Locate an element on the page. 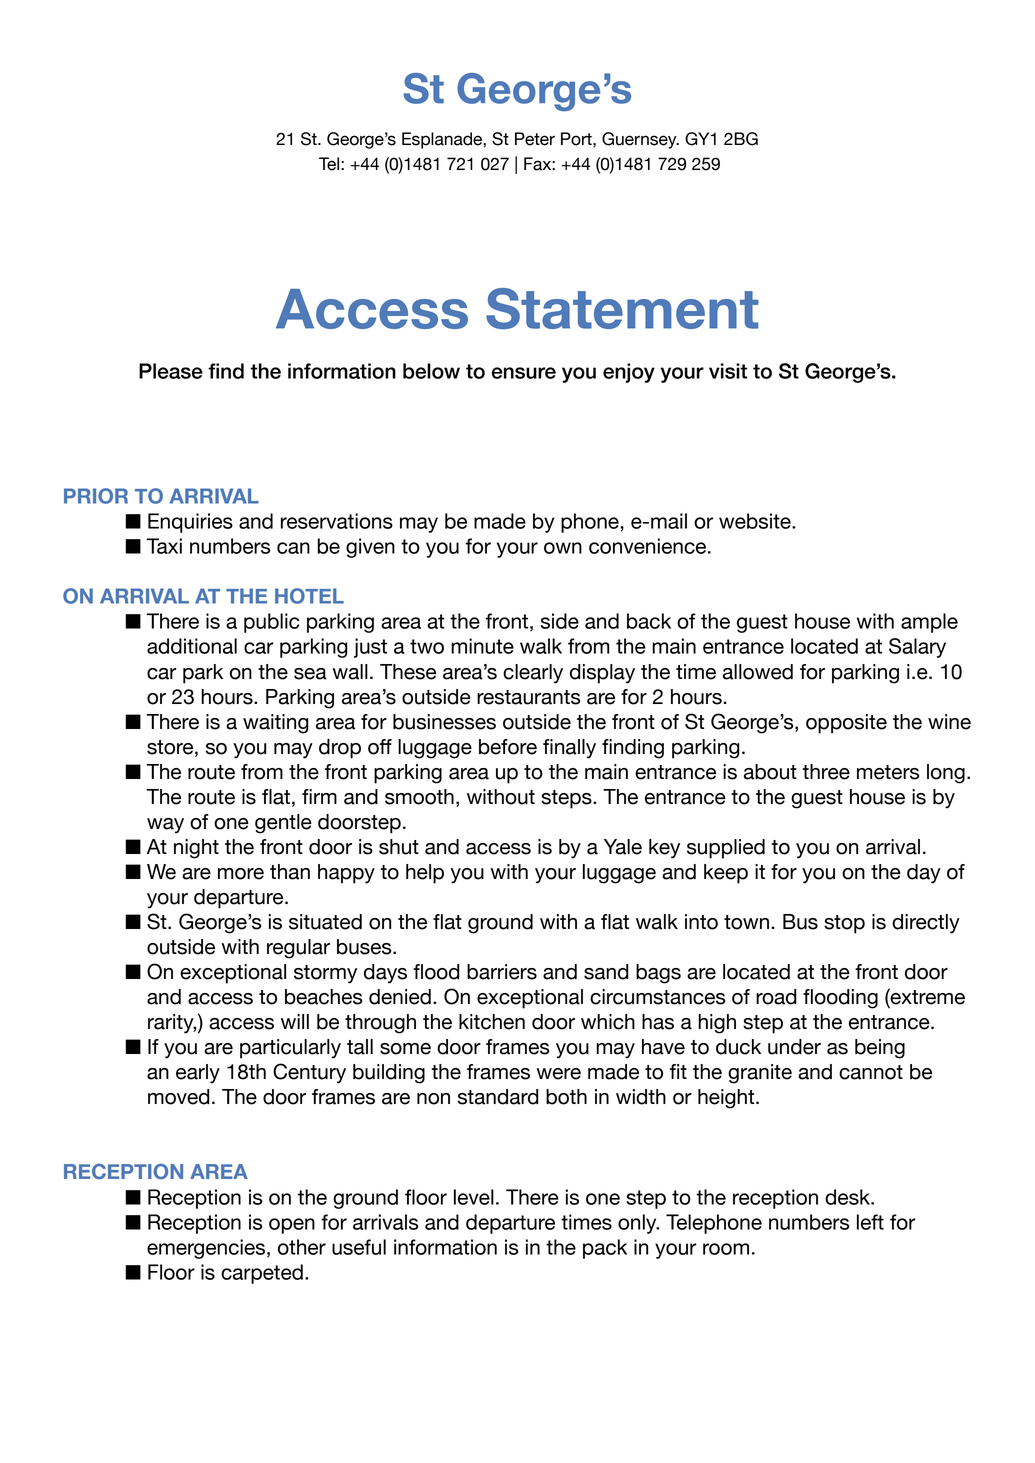  stop is located at coordinates (844, 924).
